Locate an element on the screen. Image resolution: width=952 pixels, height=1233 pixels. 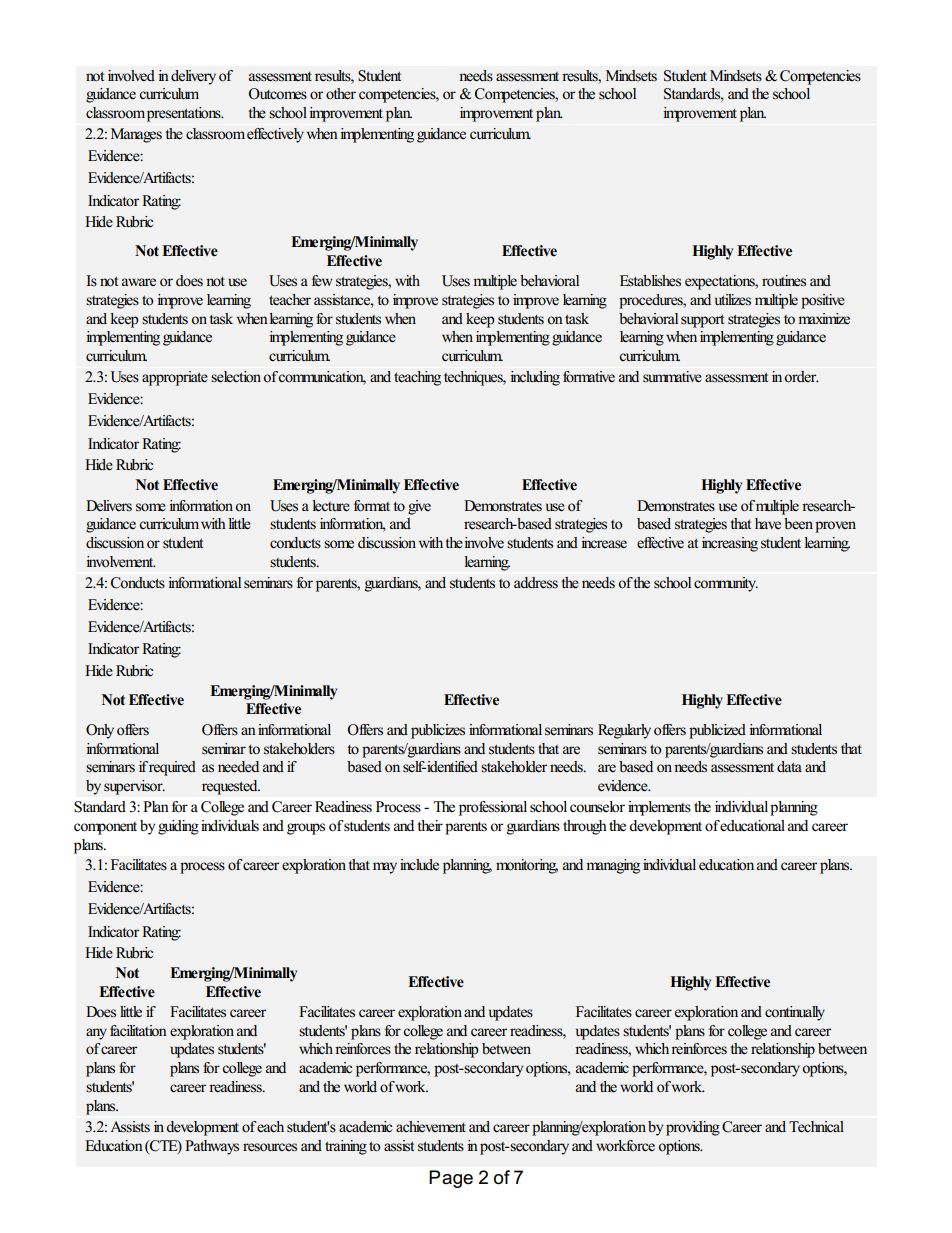
utilizes is located at coordinates (733, 300).
